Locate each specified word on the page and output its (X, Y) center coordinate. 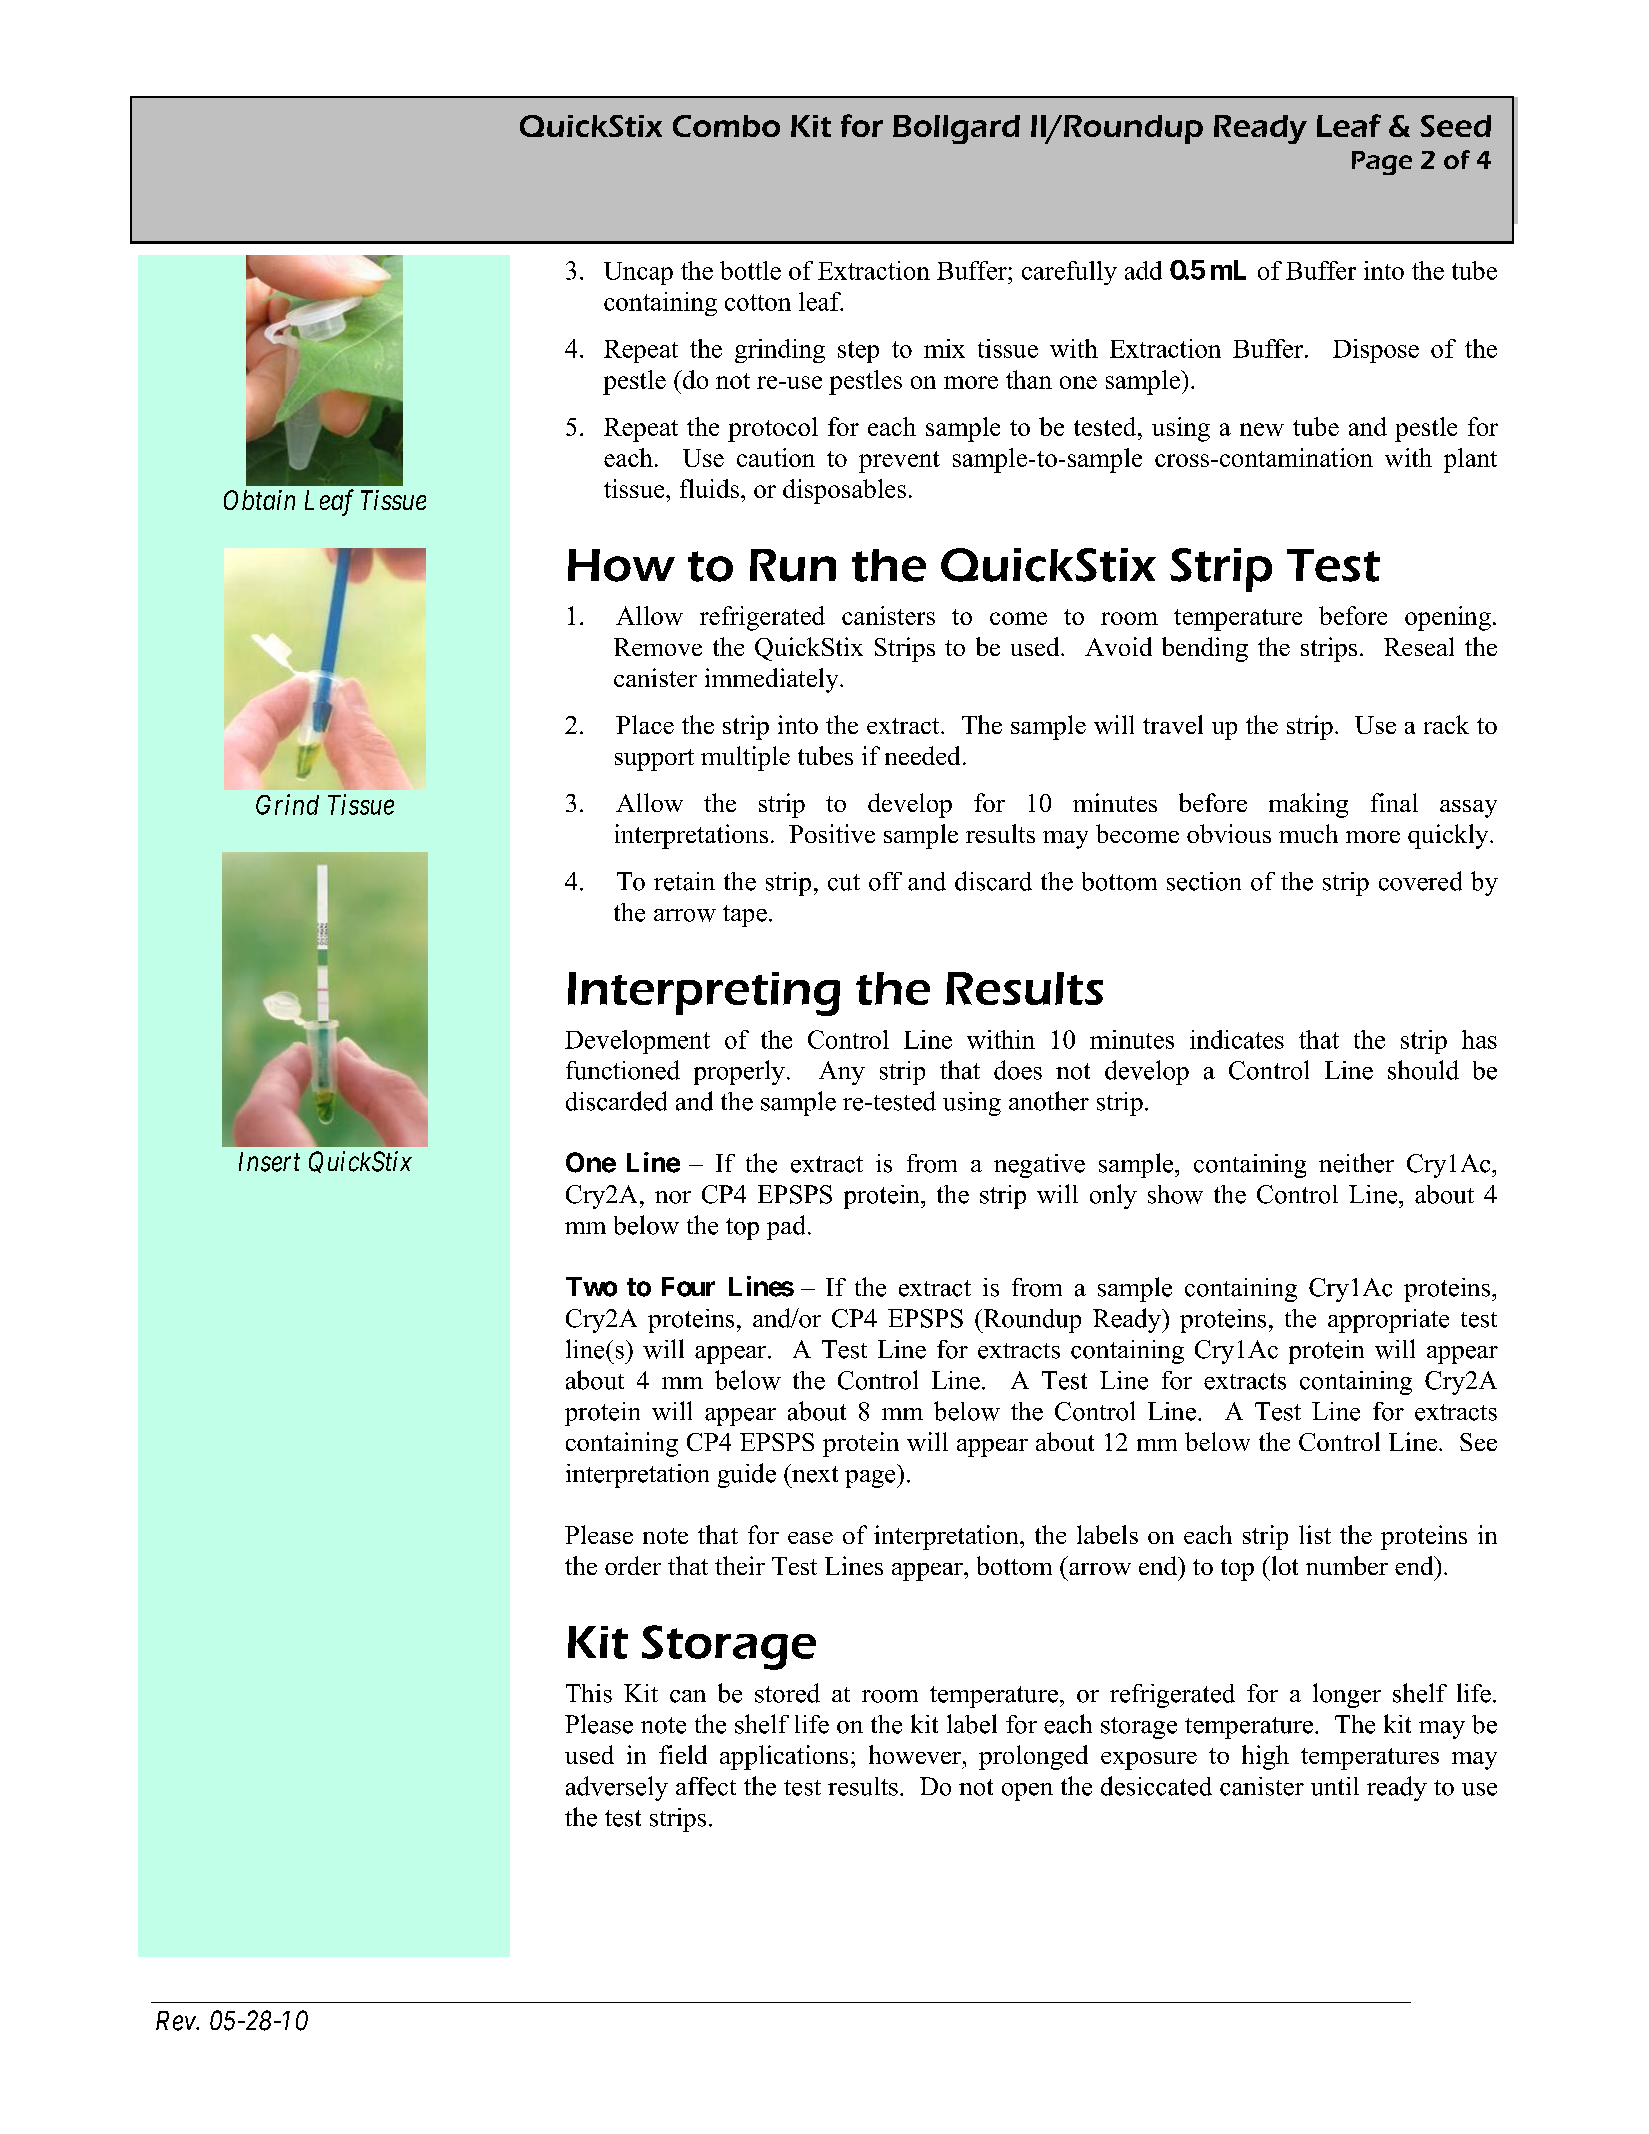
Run (793, 565)
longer (1347, 1695)
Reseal (1419, 646)
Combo (726, 126)
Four (688, 1287)
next (814, 1473)
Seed (1455, 126)
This (589, 1693)
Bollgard (956, 129)
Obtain (259, 500)
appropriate (1388, 1321)
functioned (623, 1070)
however (915, 1754)
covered (1420, 881)
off (885, 881)
